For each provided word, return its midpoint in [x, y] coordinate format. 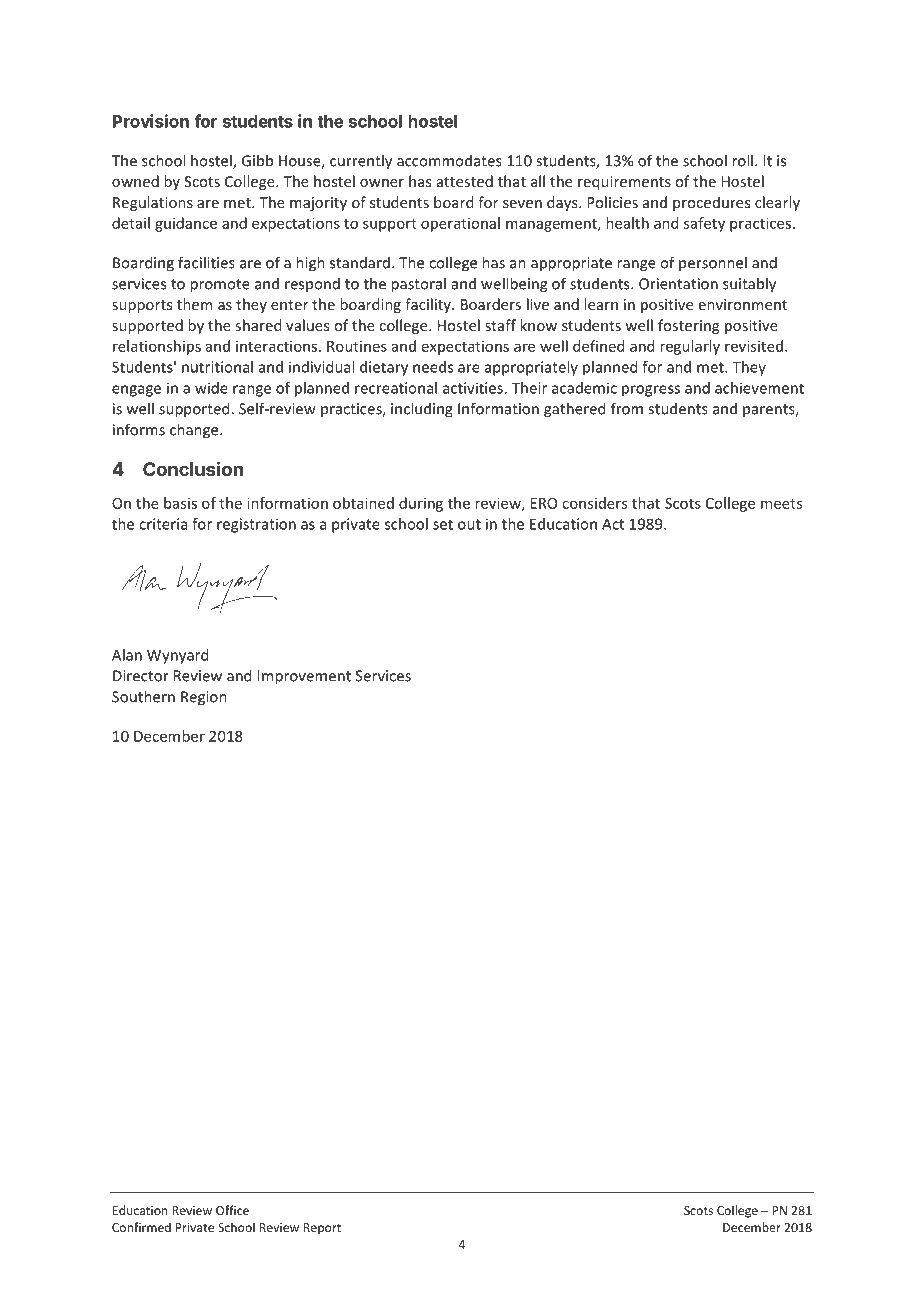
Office [232, 1210]
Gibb [257, 160]
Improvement [304, 677]
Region [204, 698]
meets [781, 504]
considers [594, 503]
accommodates [449, 160]
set [443, 524]
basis [180, 503]
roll [742, 160]
